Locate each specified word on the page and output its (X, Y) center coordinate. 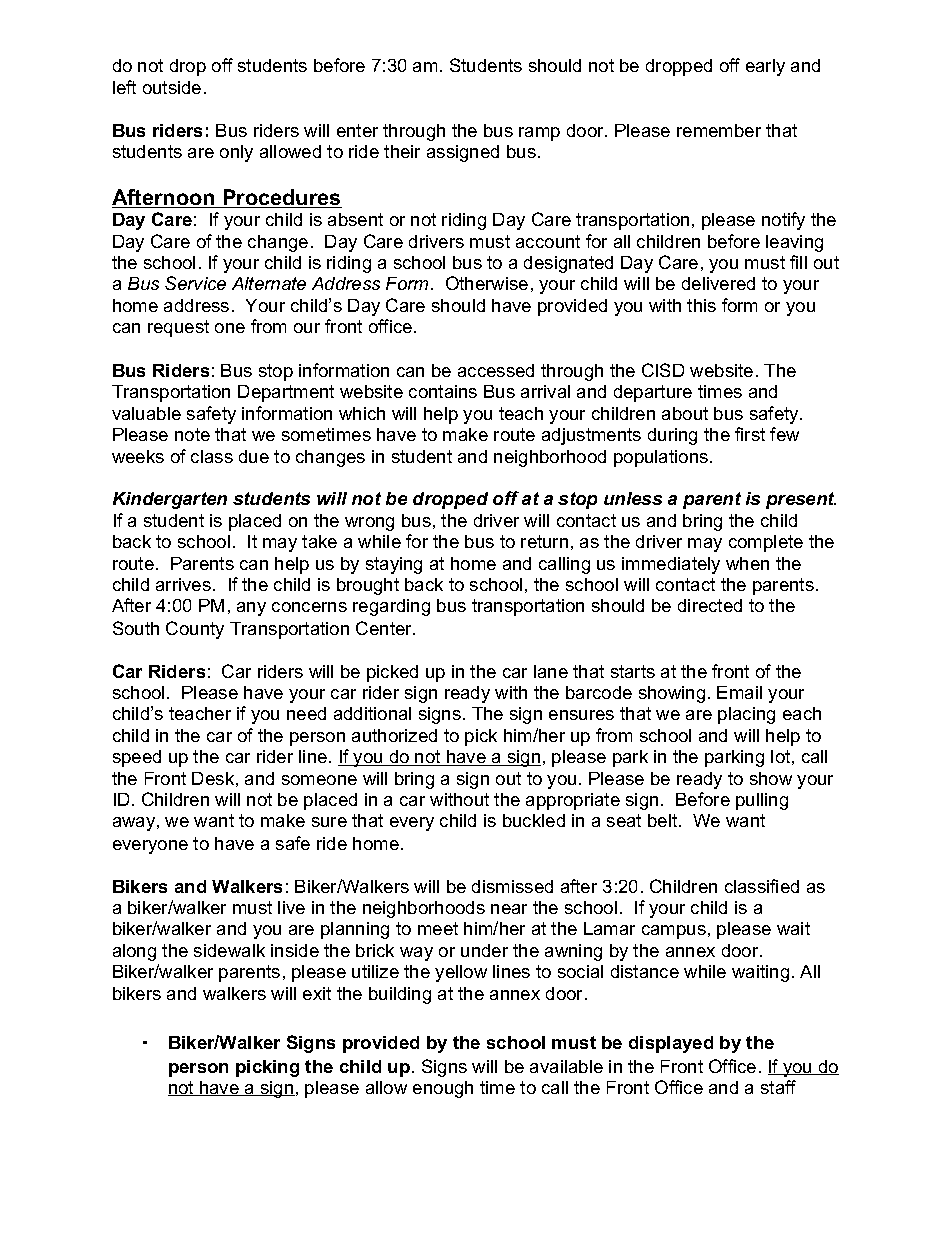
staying (394, 565)
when (747, 563)
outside (172, 87)
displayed (671, 1044)
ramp (539, 134)
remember (719, 130)
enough (443, 1089)
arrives (183, 584)
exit (317, 993)
